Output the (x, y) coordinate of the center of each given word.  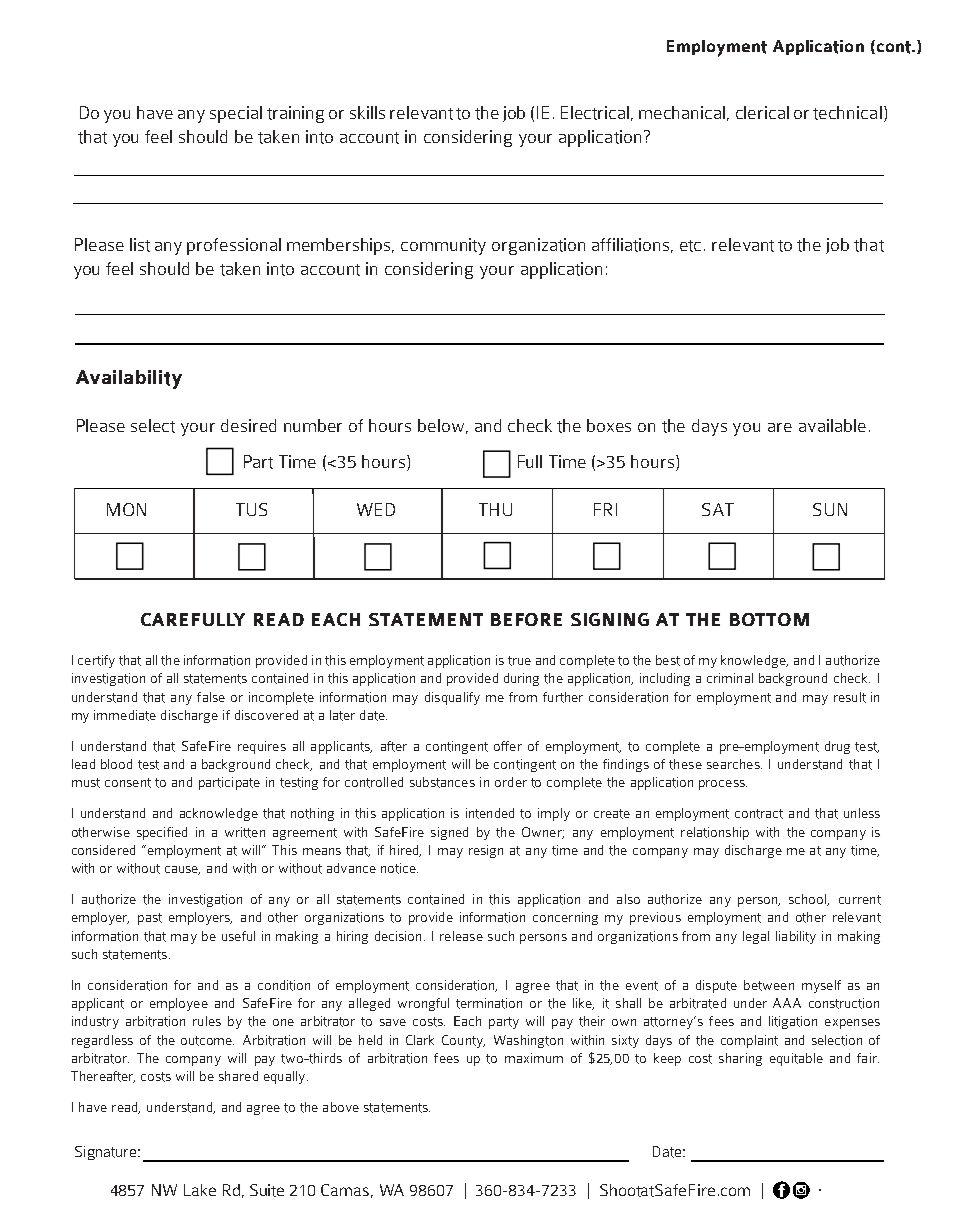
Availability (129, 379)
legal (756, 937)
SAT (718, 509)
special (236, 114)
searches (734, 764)
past (150, 919)
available (832, 425)
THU (495, 509)
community (443, 246)
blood (116, 764)
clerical (762, 112)
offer (508, 746)
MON (126, 509)
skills (367, 112)
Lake (200, 1190)
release (461, 936)
